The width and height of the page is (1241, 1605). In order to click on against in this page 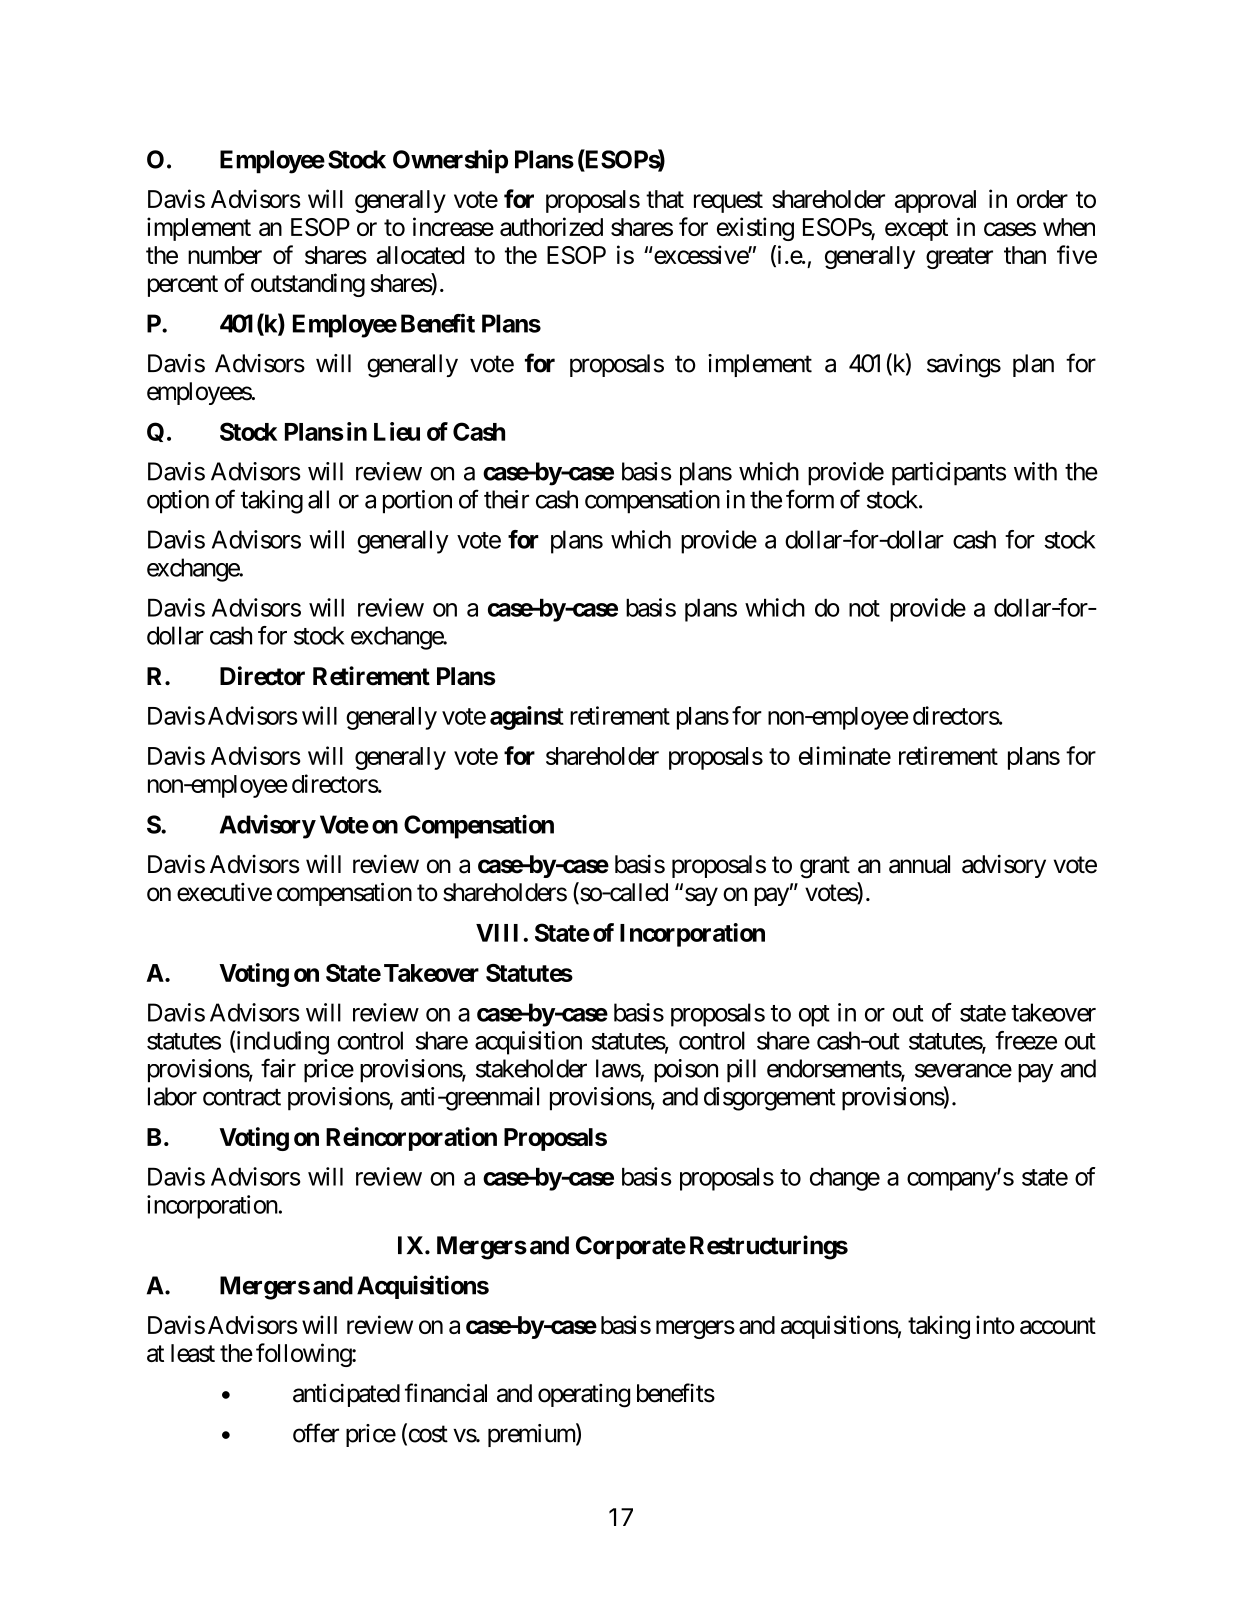, I will do `click(527, 718)`.
